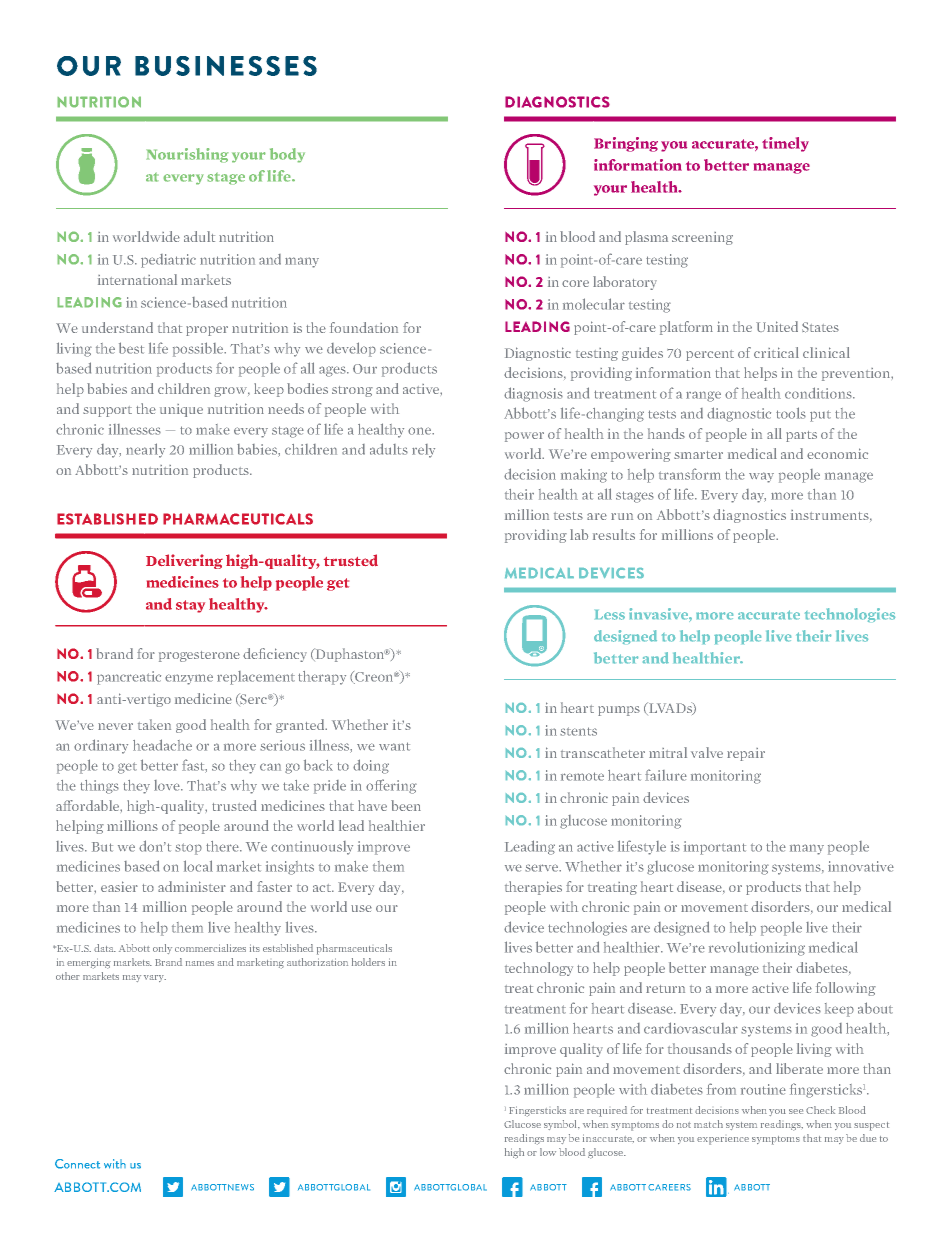 This screenshot has width=952, height=1233. What do you see at coordinates (796, 1111) in the screenshot?
I see `see` at bounding box center [796, 1111].
